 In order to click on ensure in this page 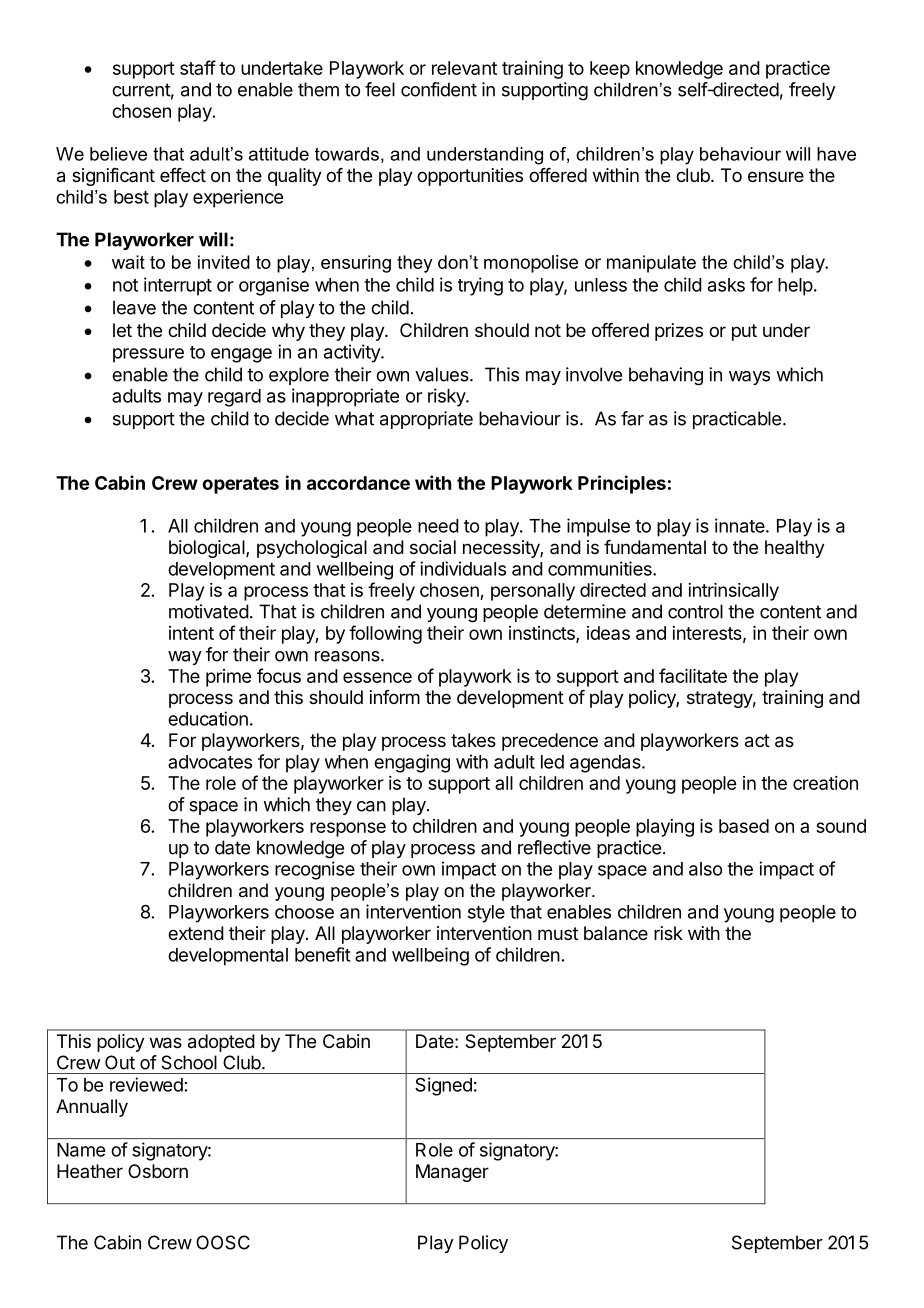, I will do `click(776, 176)`.
